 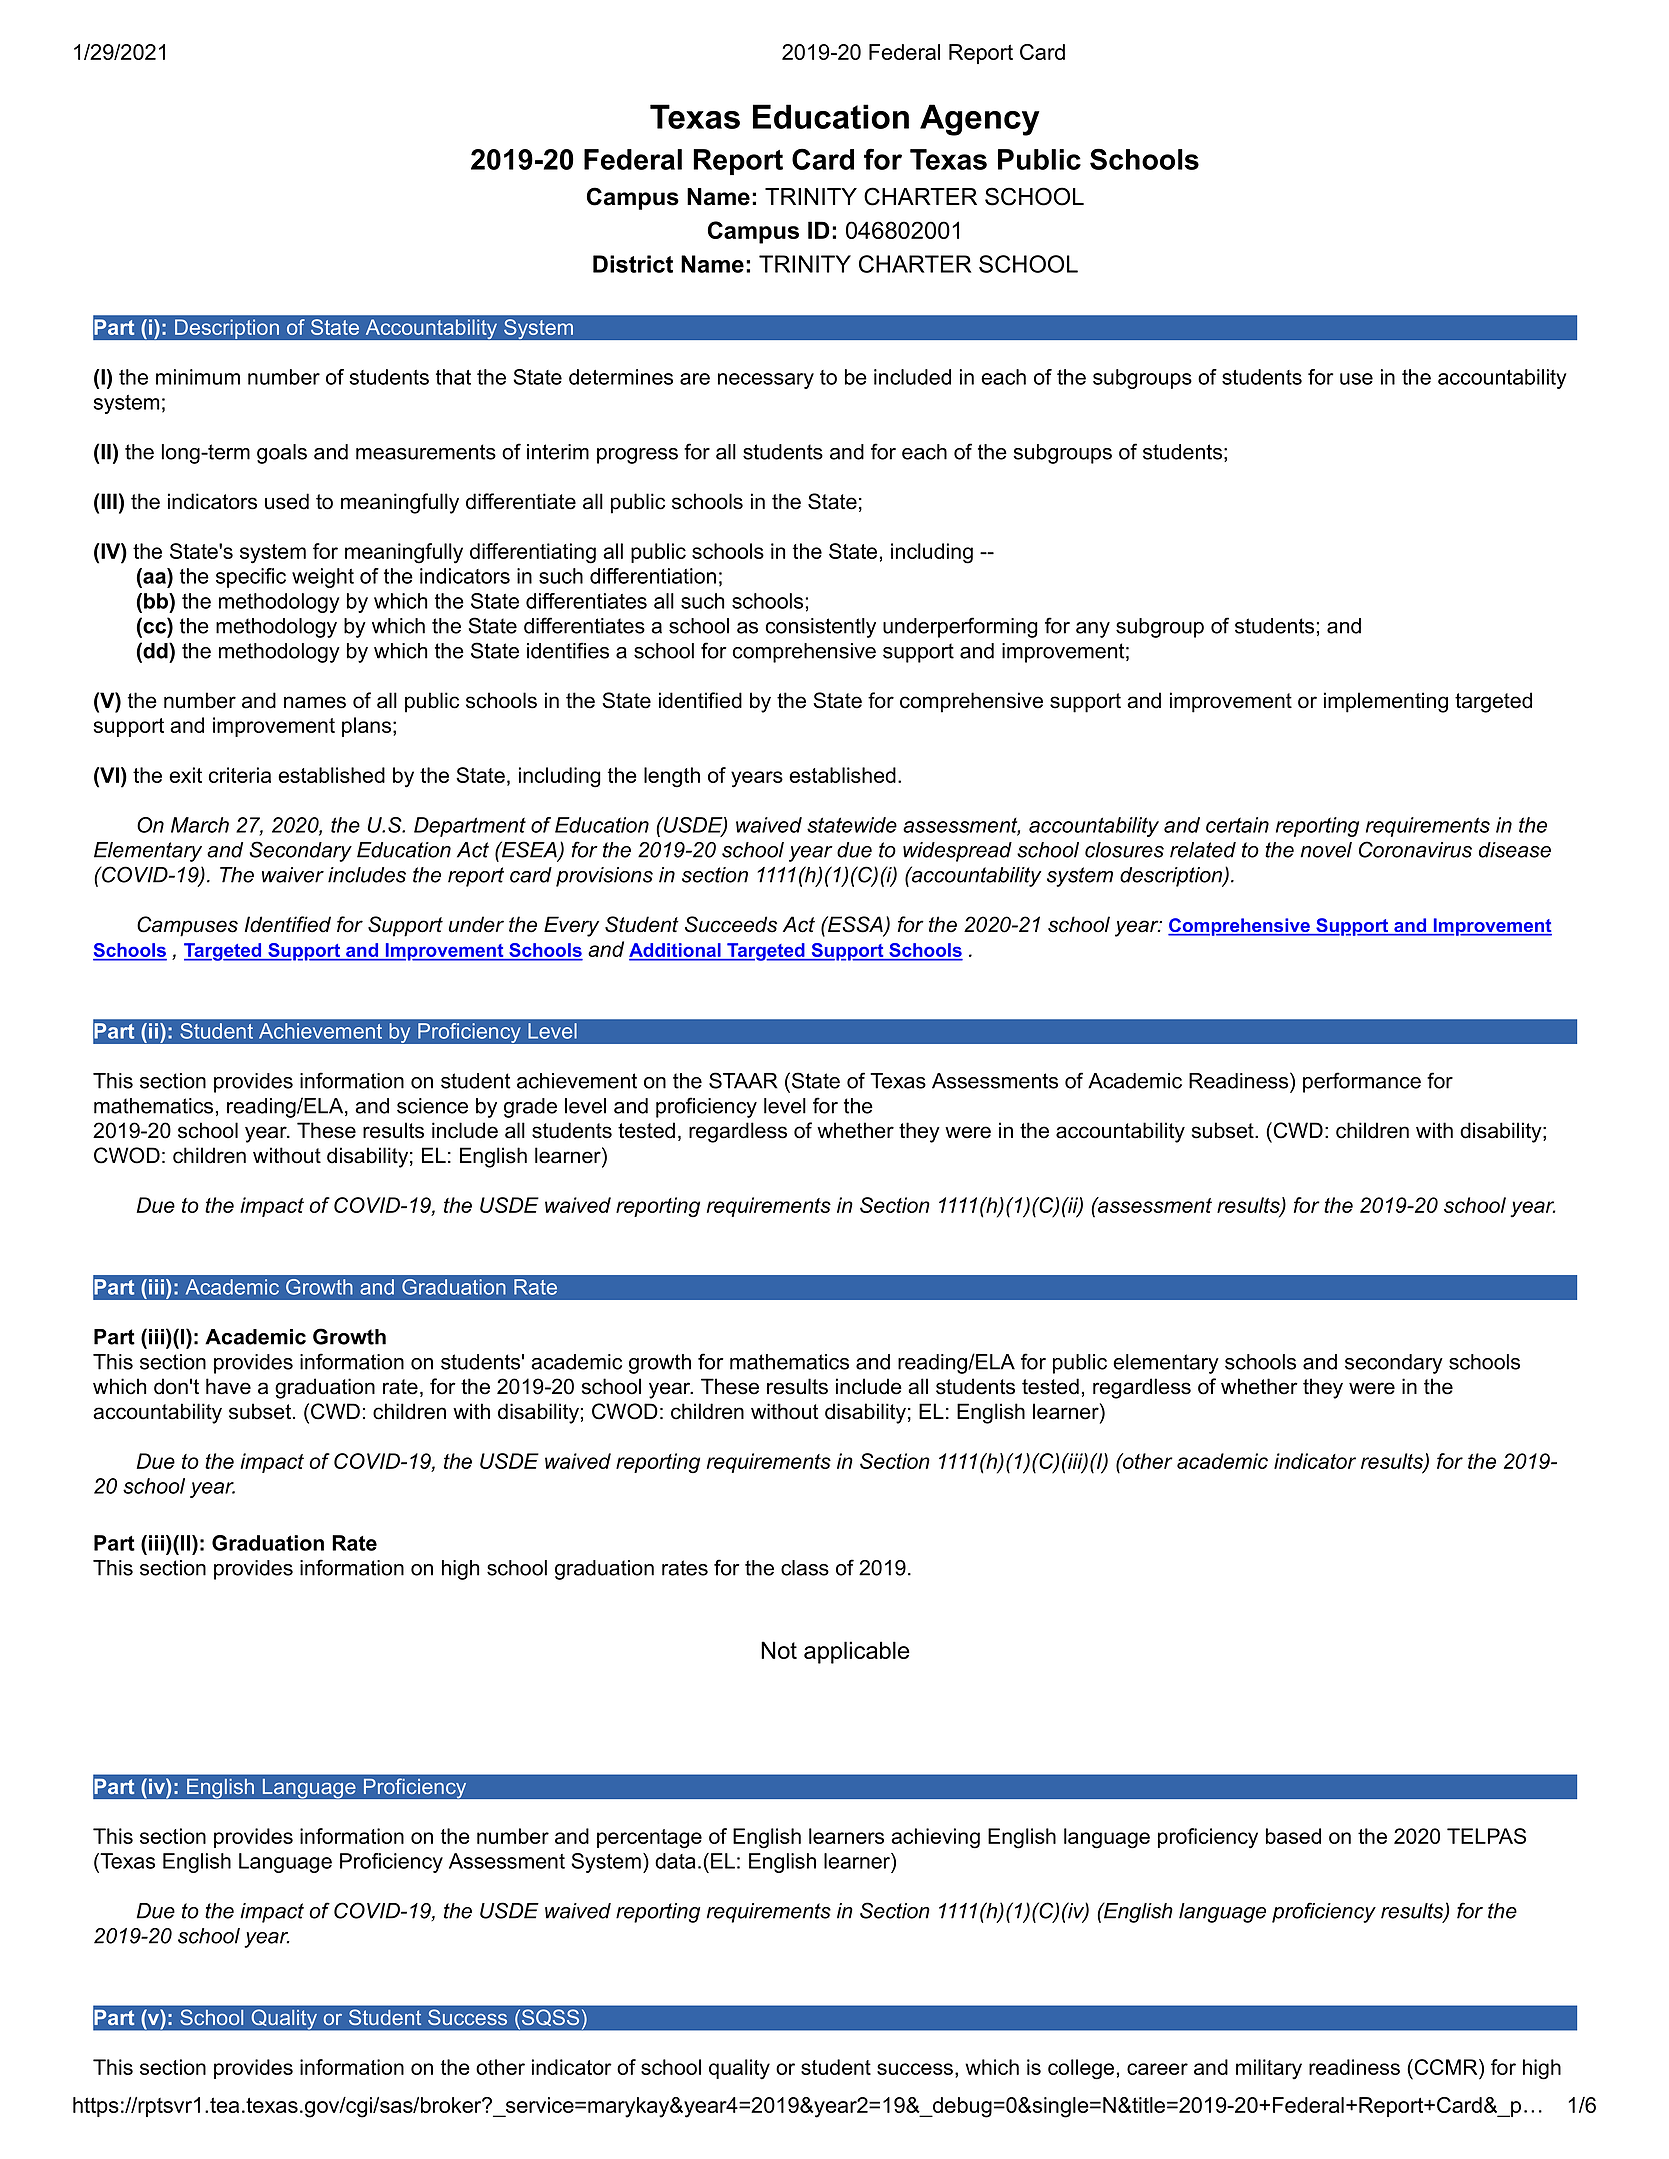 What do you see at coordinates (980, 120) in the image?
I see `Agency` at bounding box center [980, 120].
